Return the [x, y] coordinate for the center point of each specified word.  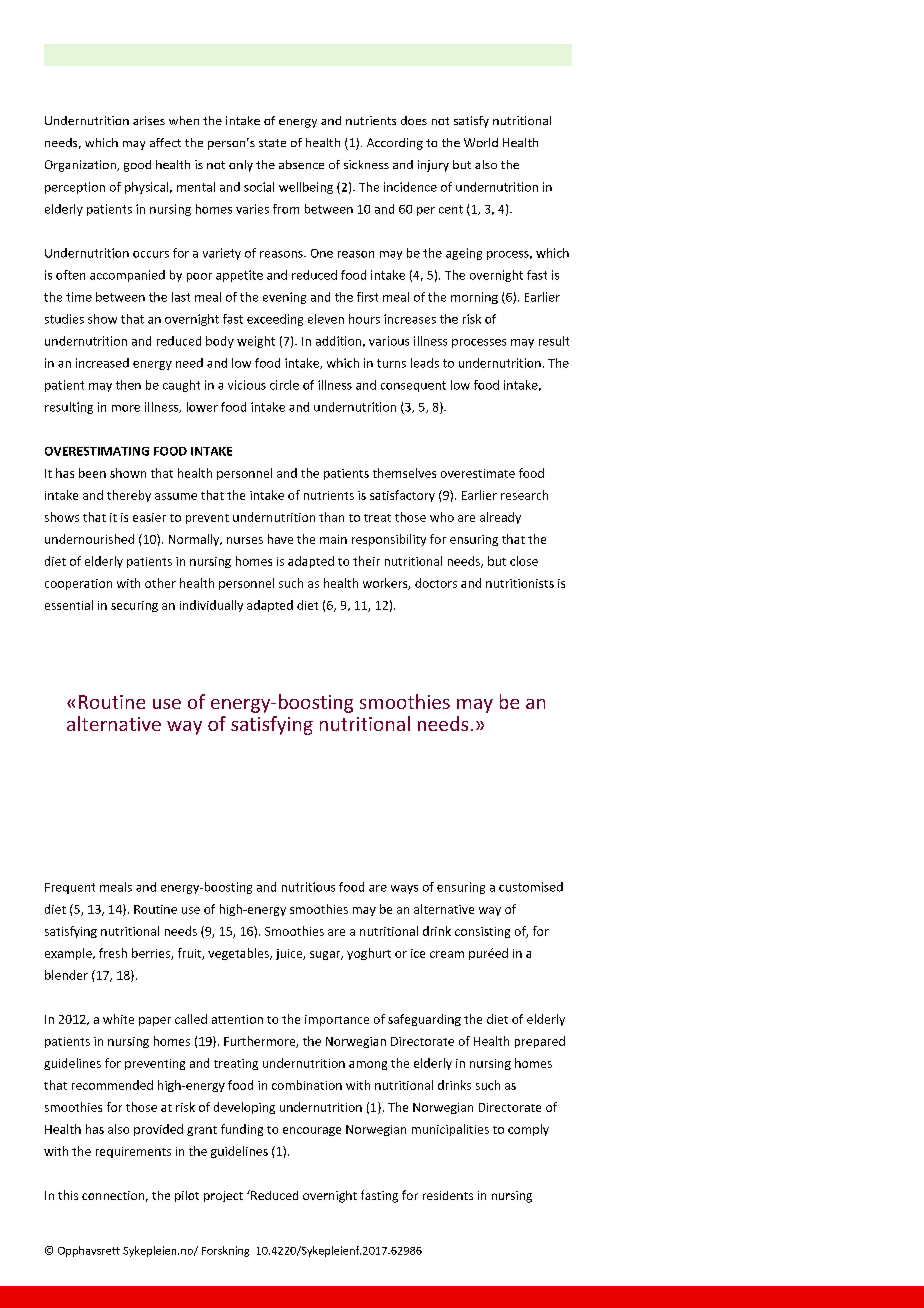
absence [301, 164]
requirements [133, 1152]
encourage [312, 1131]
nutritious [308, 887]
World [481, 142]
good [137, 166]
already [500, 518]
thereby [129, 496]
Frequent [70, 888]
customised [531, 887]
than [331, 517]
